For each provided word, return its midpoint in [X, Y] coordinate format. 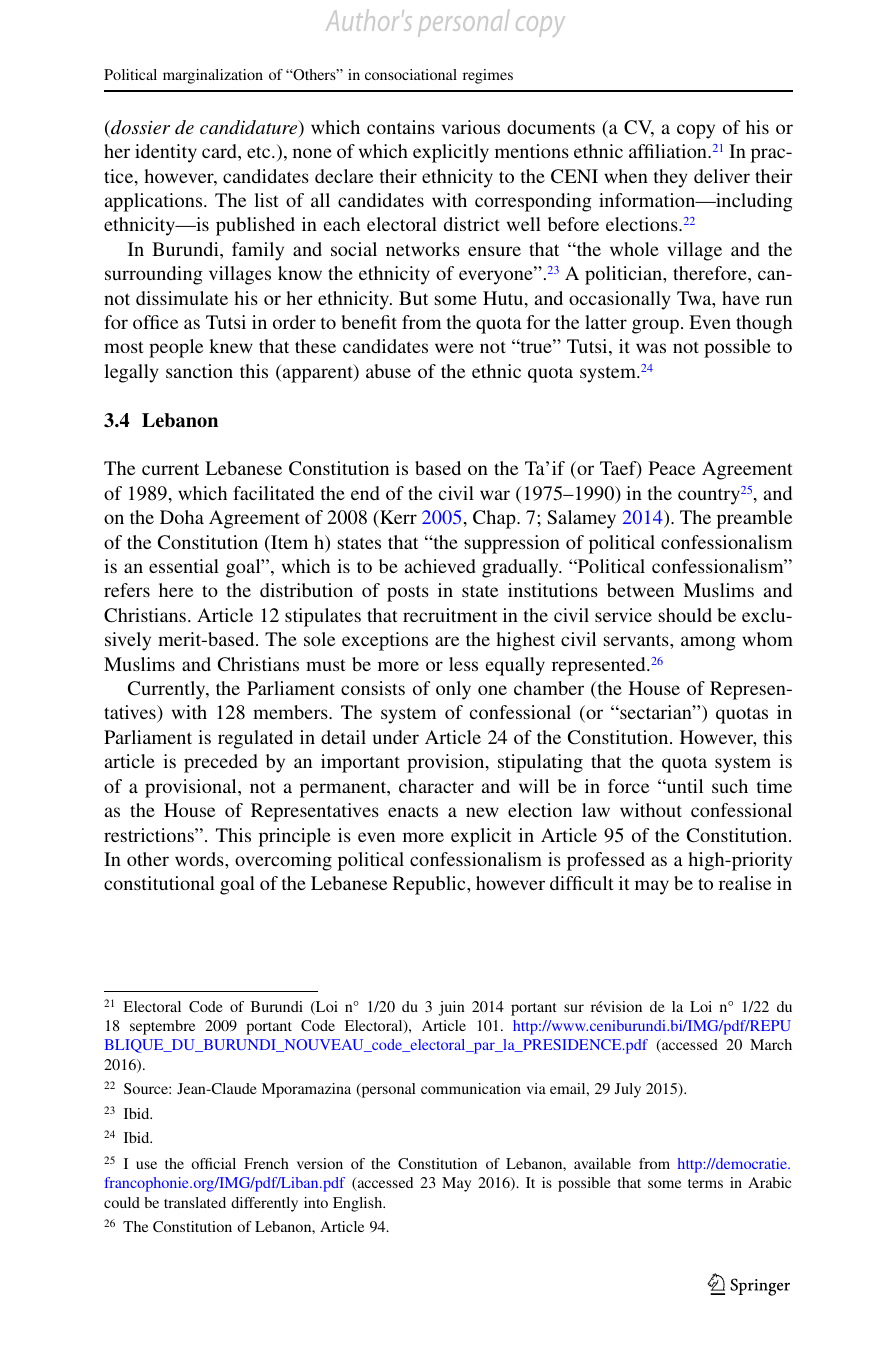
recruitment [450, 615]
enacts [413, 811]
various [471, 127]
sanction [199, 371]
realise [745, 883]
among [708, 643]
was [651, 348]
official [213, 1163]
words [200, 859]
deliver [722, 176]
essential [184, 566]
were [454, 348]
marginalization [213, 76]
